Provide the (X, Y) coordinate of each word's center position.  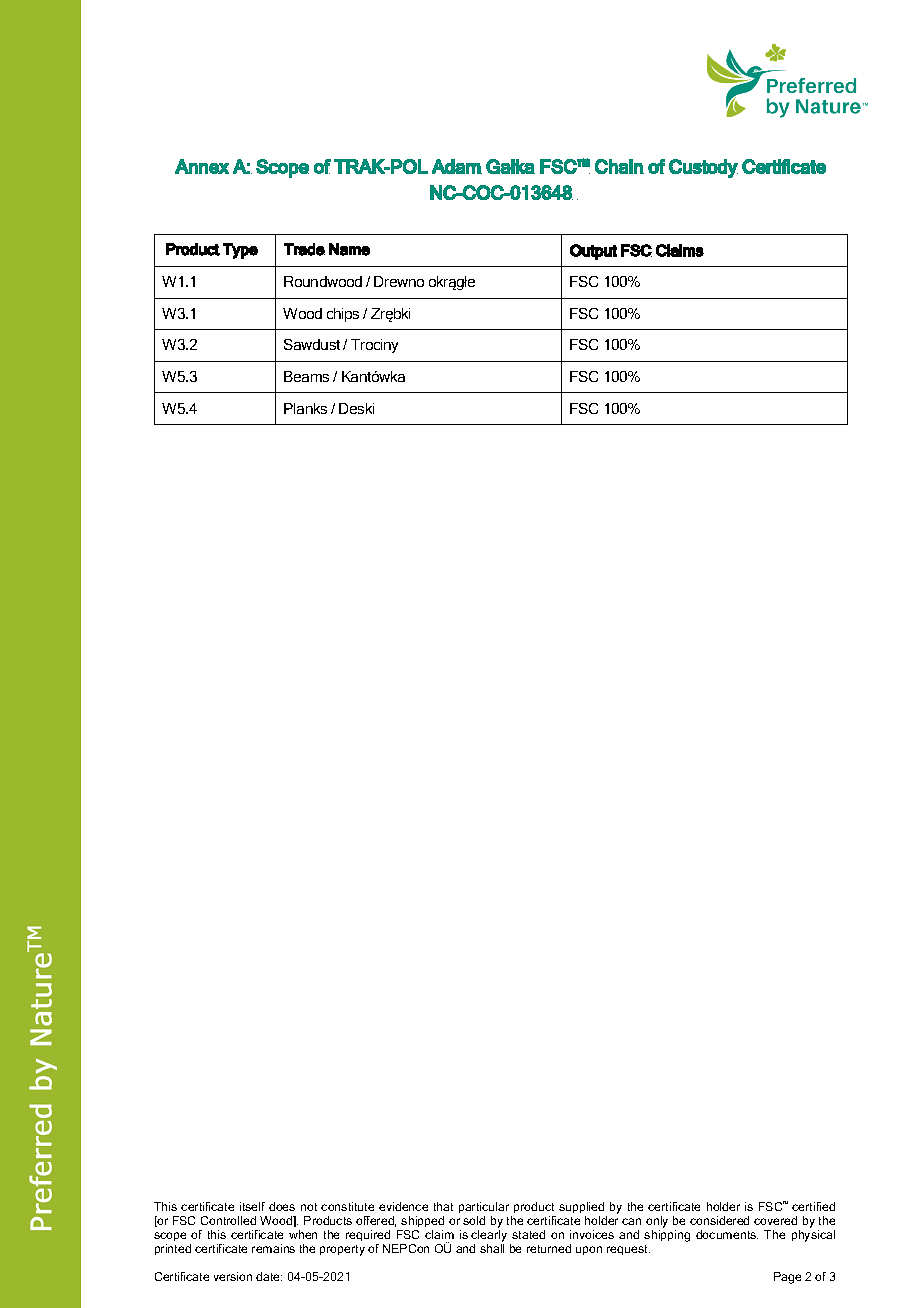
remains (273, 1248)
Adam (457, 166)
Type (240, 251)
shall (492, 1248)
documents (727, 1234)
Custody (703, 168)
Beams (306, 376)
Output (593, 252)
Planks (305, 408)
